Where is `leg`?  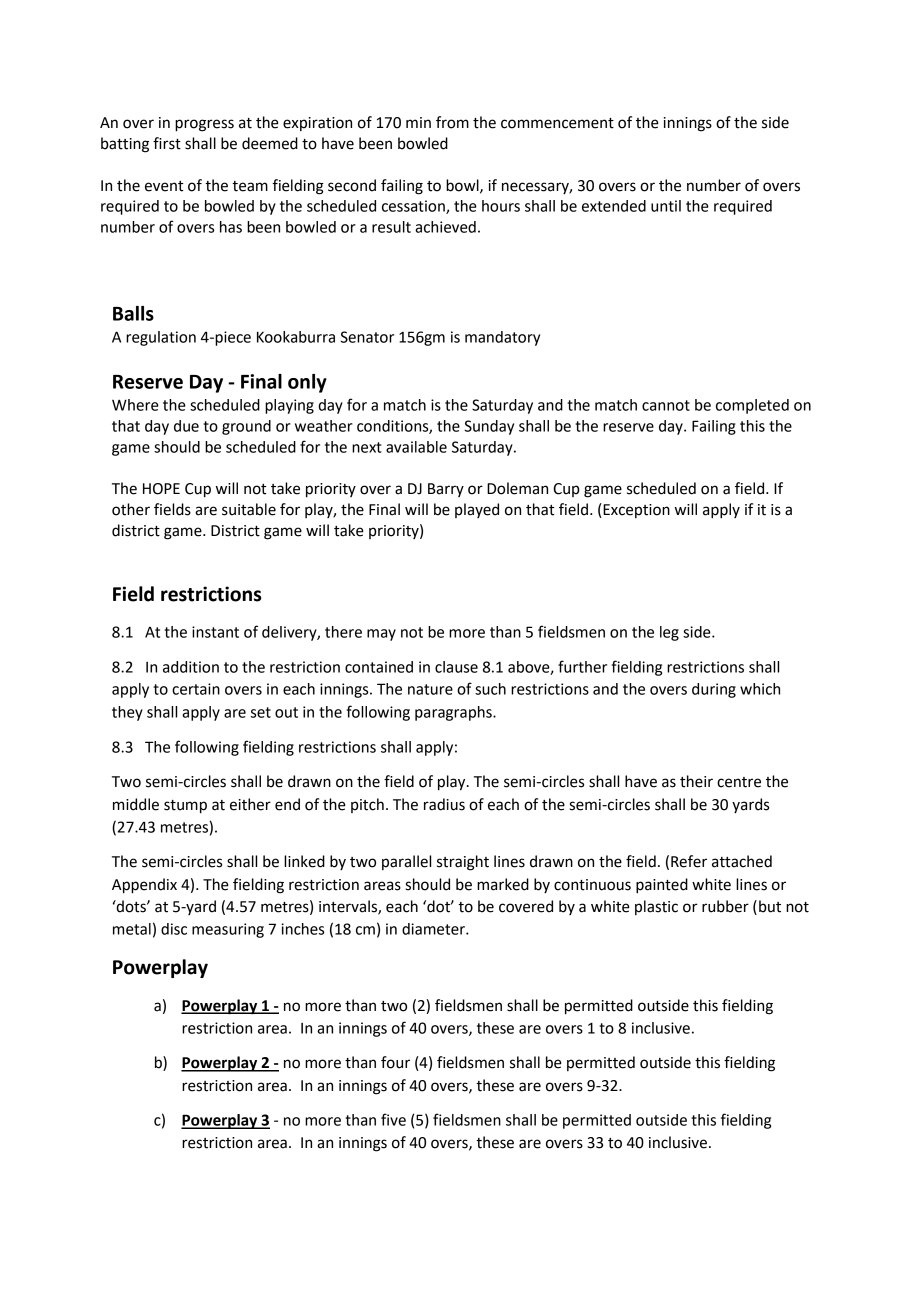 leg is located at coordinates (669, 633).
